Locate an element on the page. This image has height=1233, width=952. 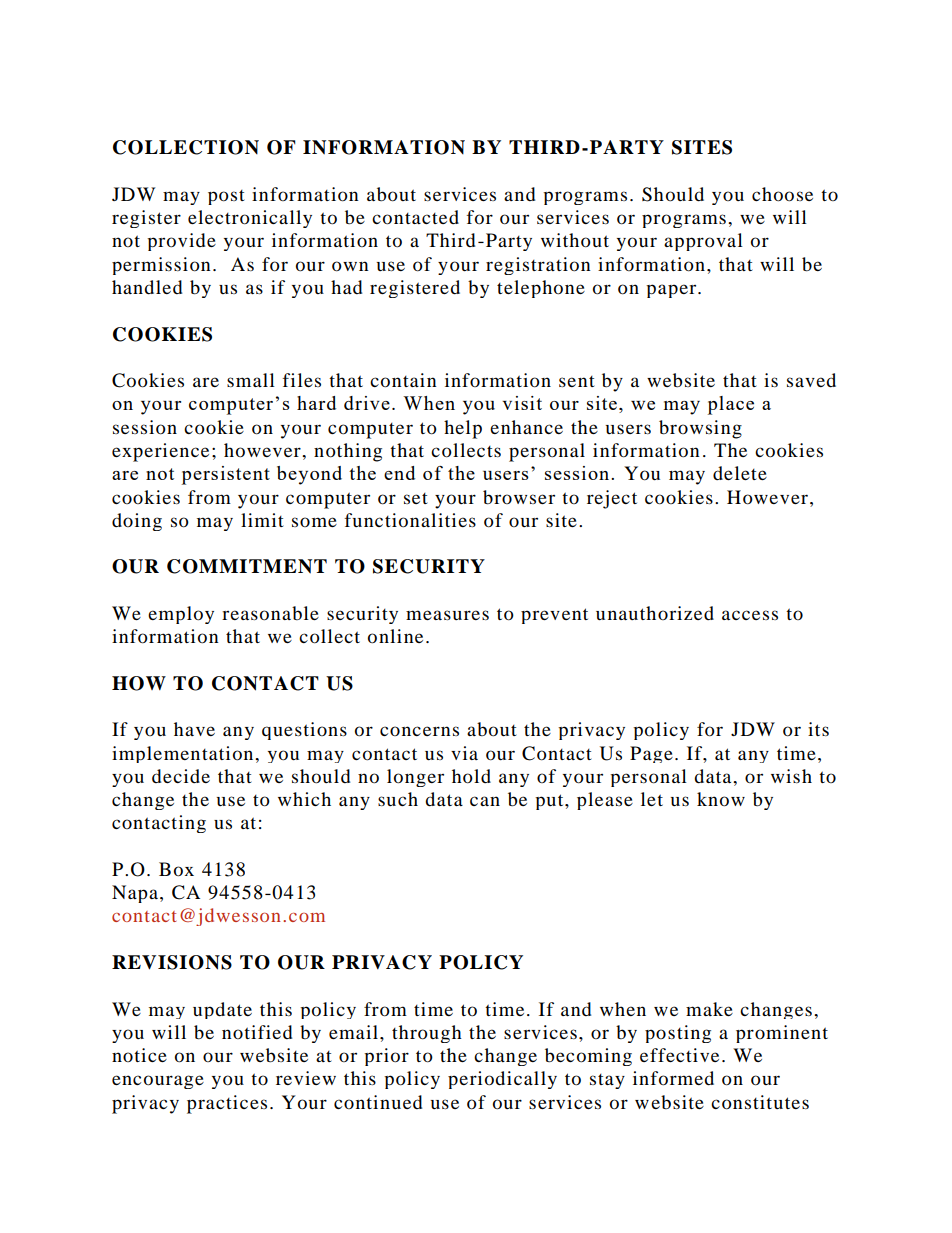
visit is located at coordinates (522, 403).
